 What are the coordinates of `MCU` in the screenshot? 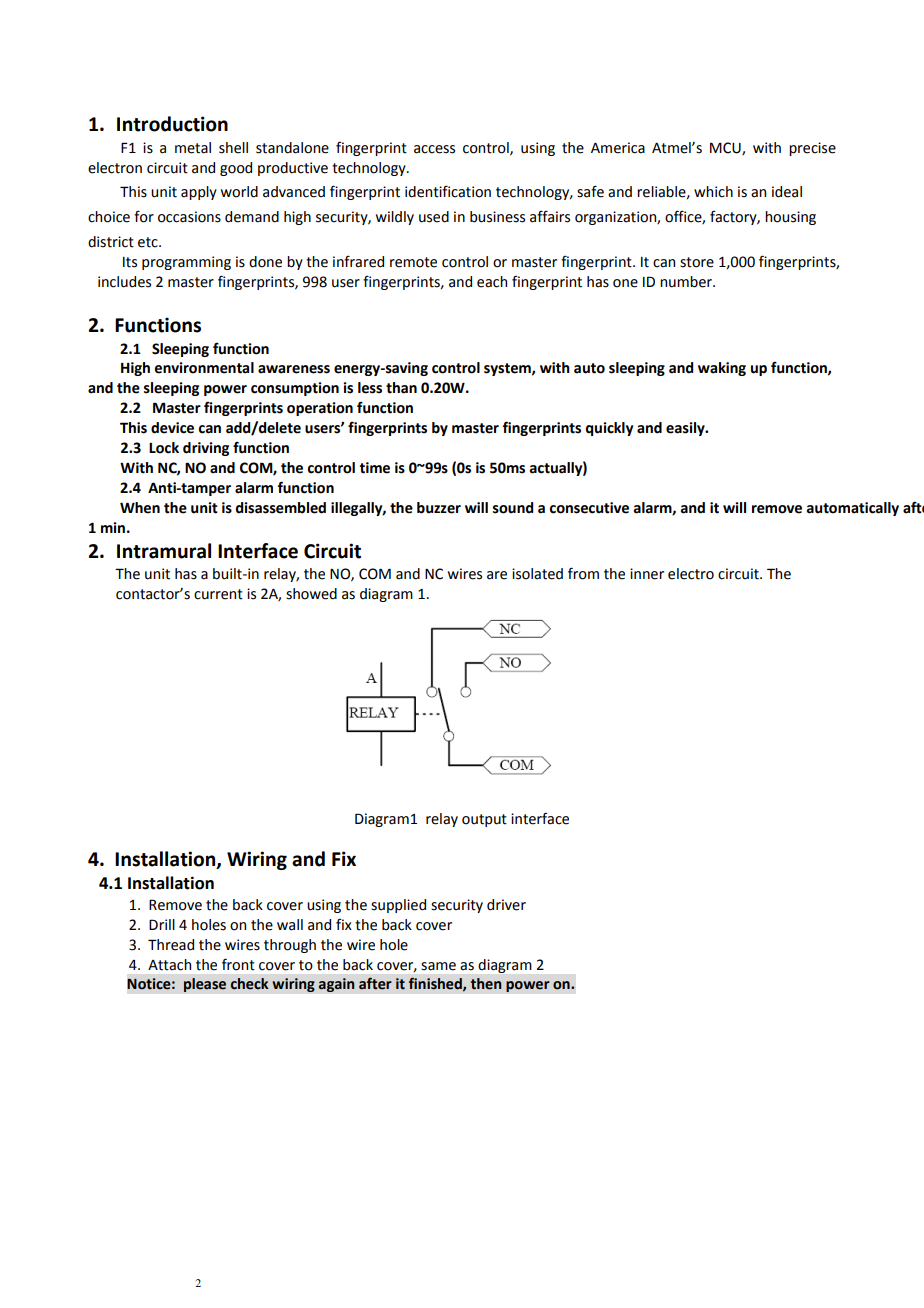 It's located at (726, 148).
